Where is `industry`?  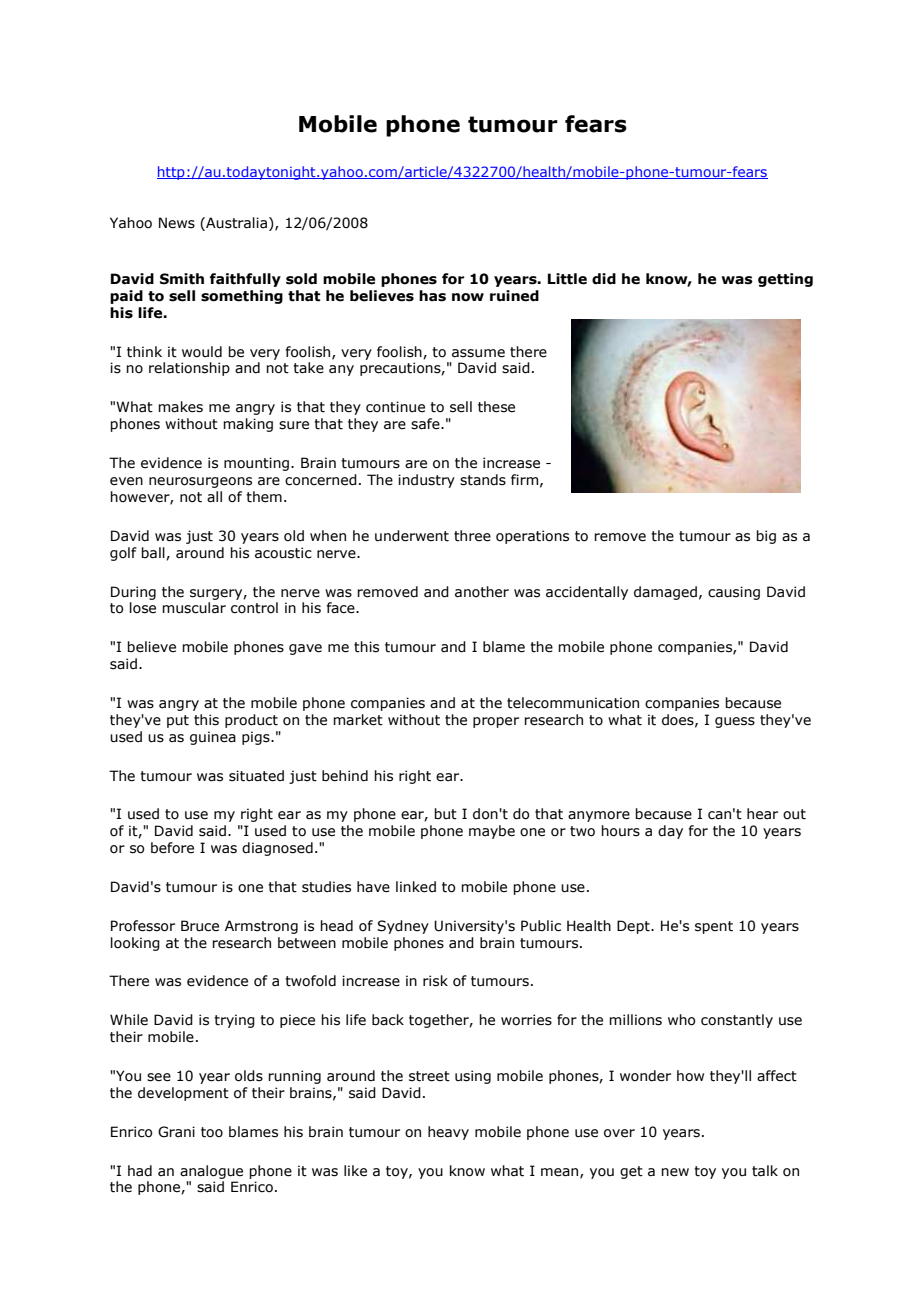
industry is located at coordinates (426, 481).
